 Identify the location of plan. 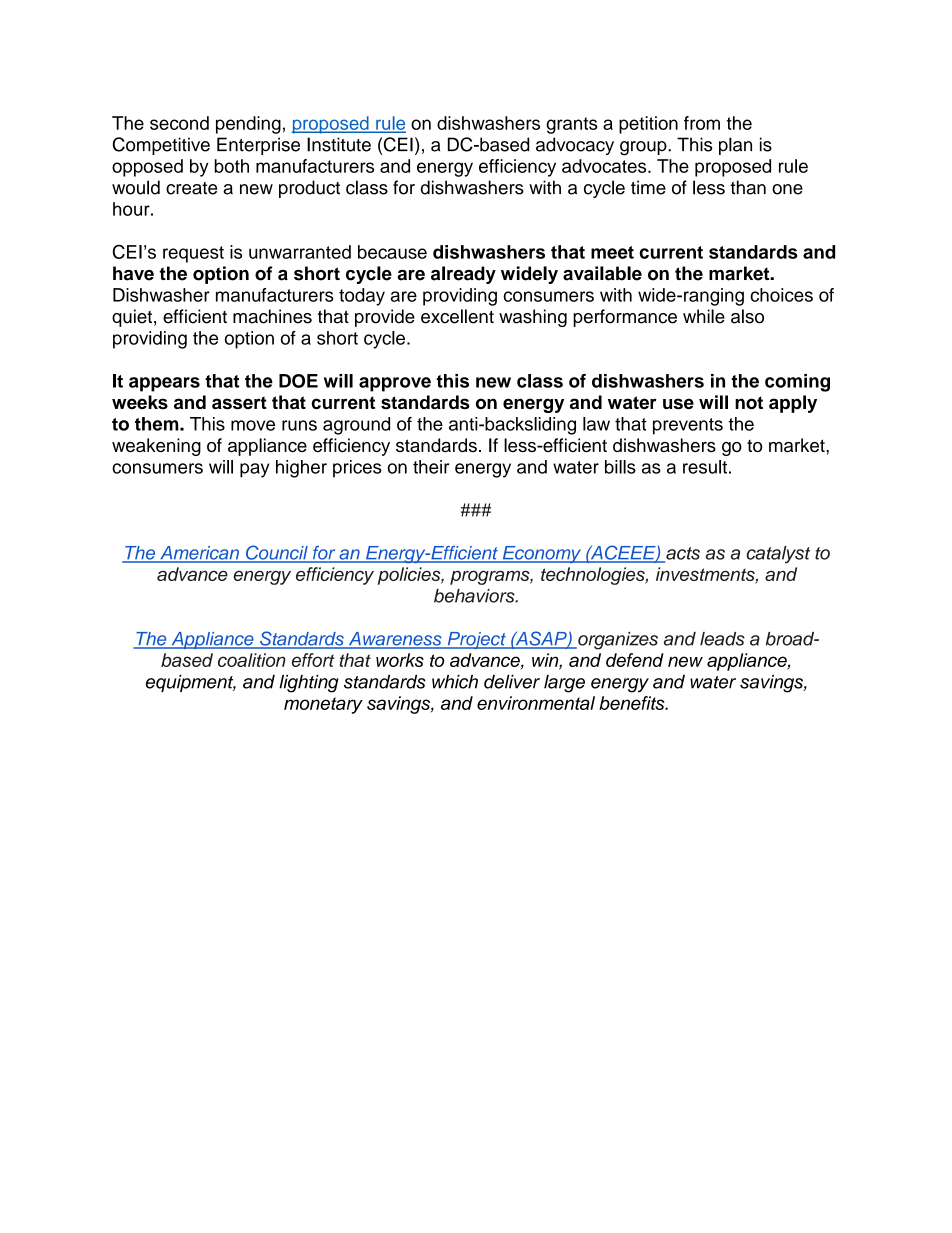
(735, 146).
